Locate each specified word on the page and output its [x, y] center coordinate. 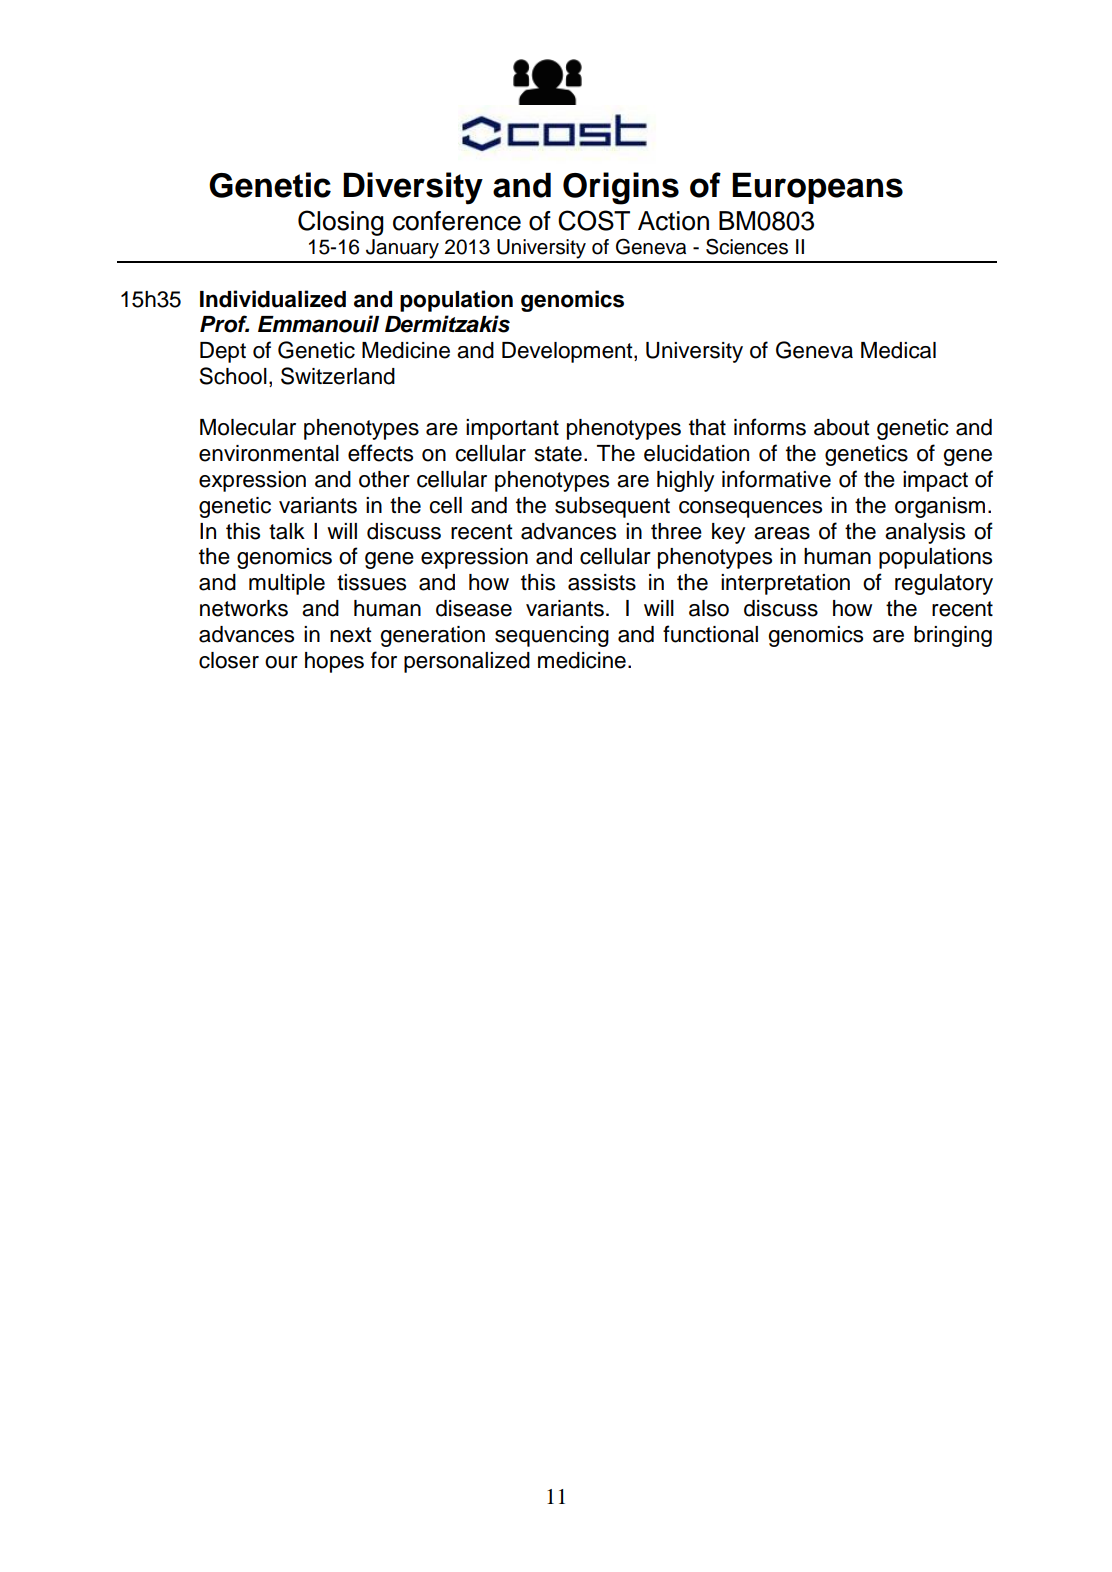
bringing [953, 636]
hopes [334, 662]
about [842, 427]
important [512, 429]
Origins [621, 188]
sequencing [552, 636]
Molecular [248, 427]
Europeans [817, 188]
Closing [341, 223]
